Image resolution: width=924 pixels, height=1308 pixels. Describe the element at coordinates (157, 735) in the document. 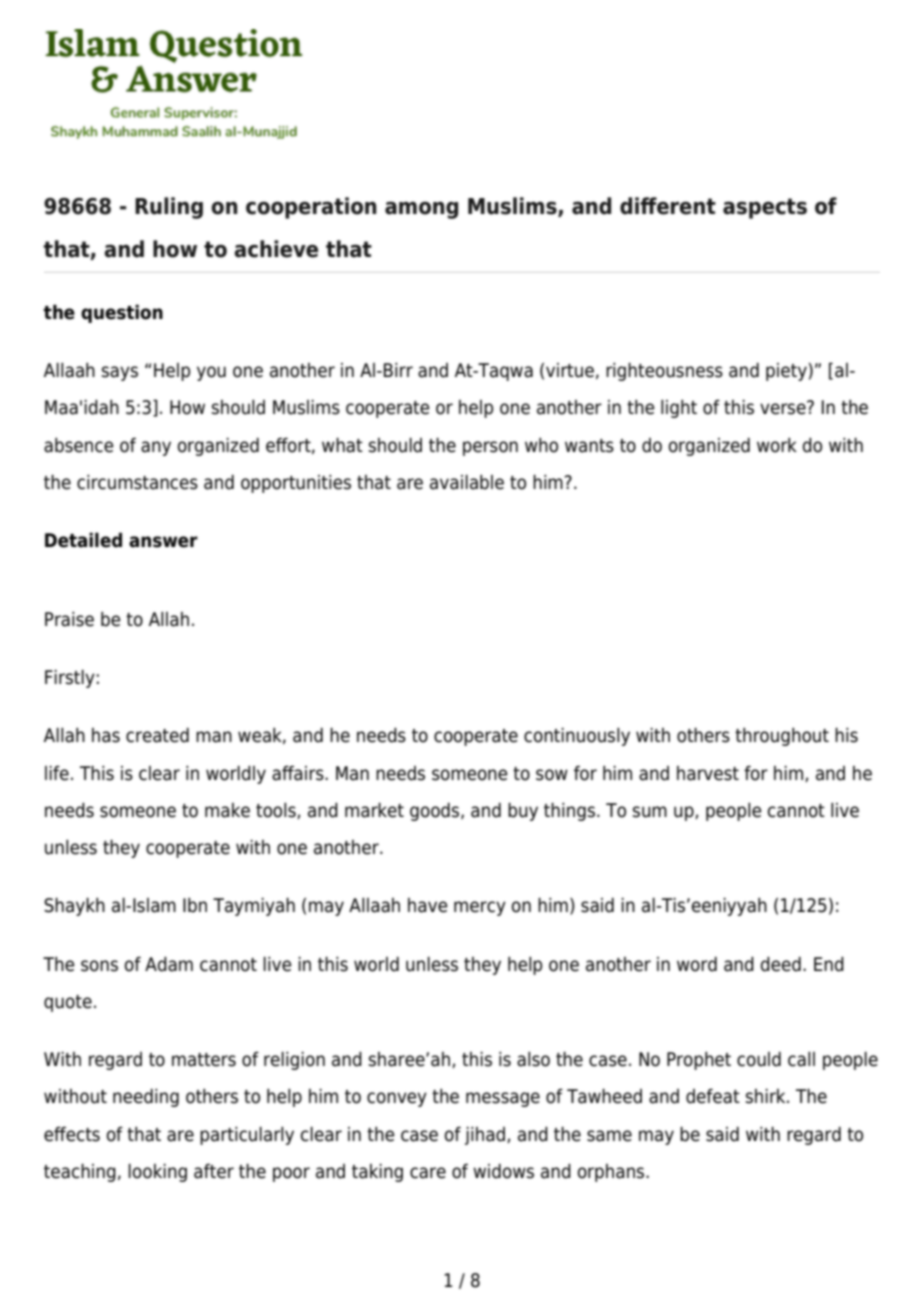

I see `created` at that location.
